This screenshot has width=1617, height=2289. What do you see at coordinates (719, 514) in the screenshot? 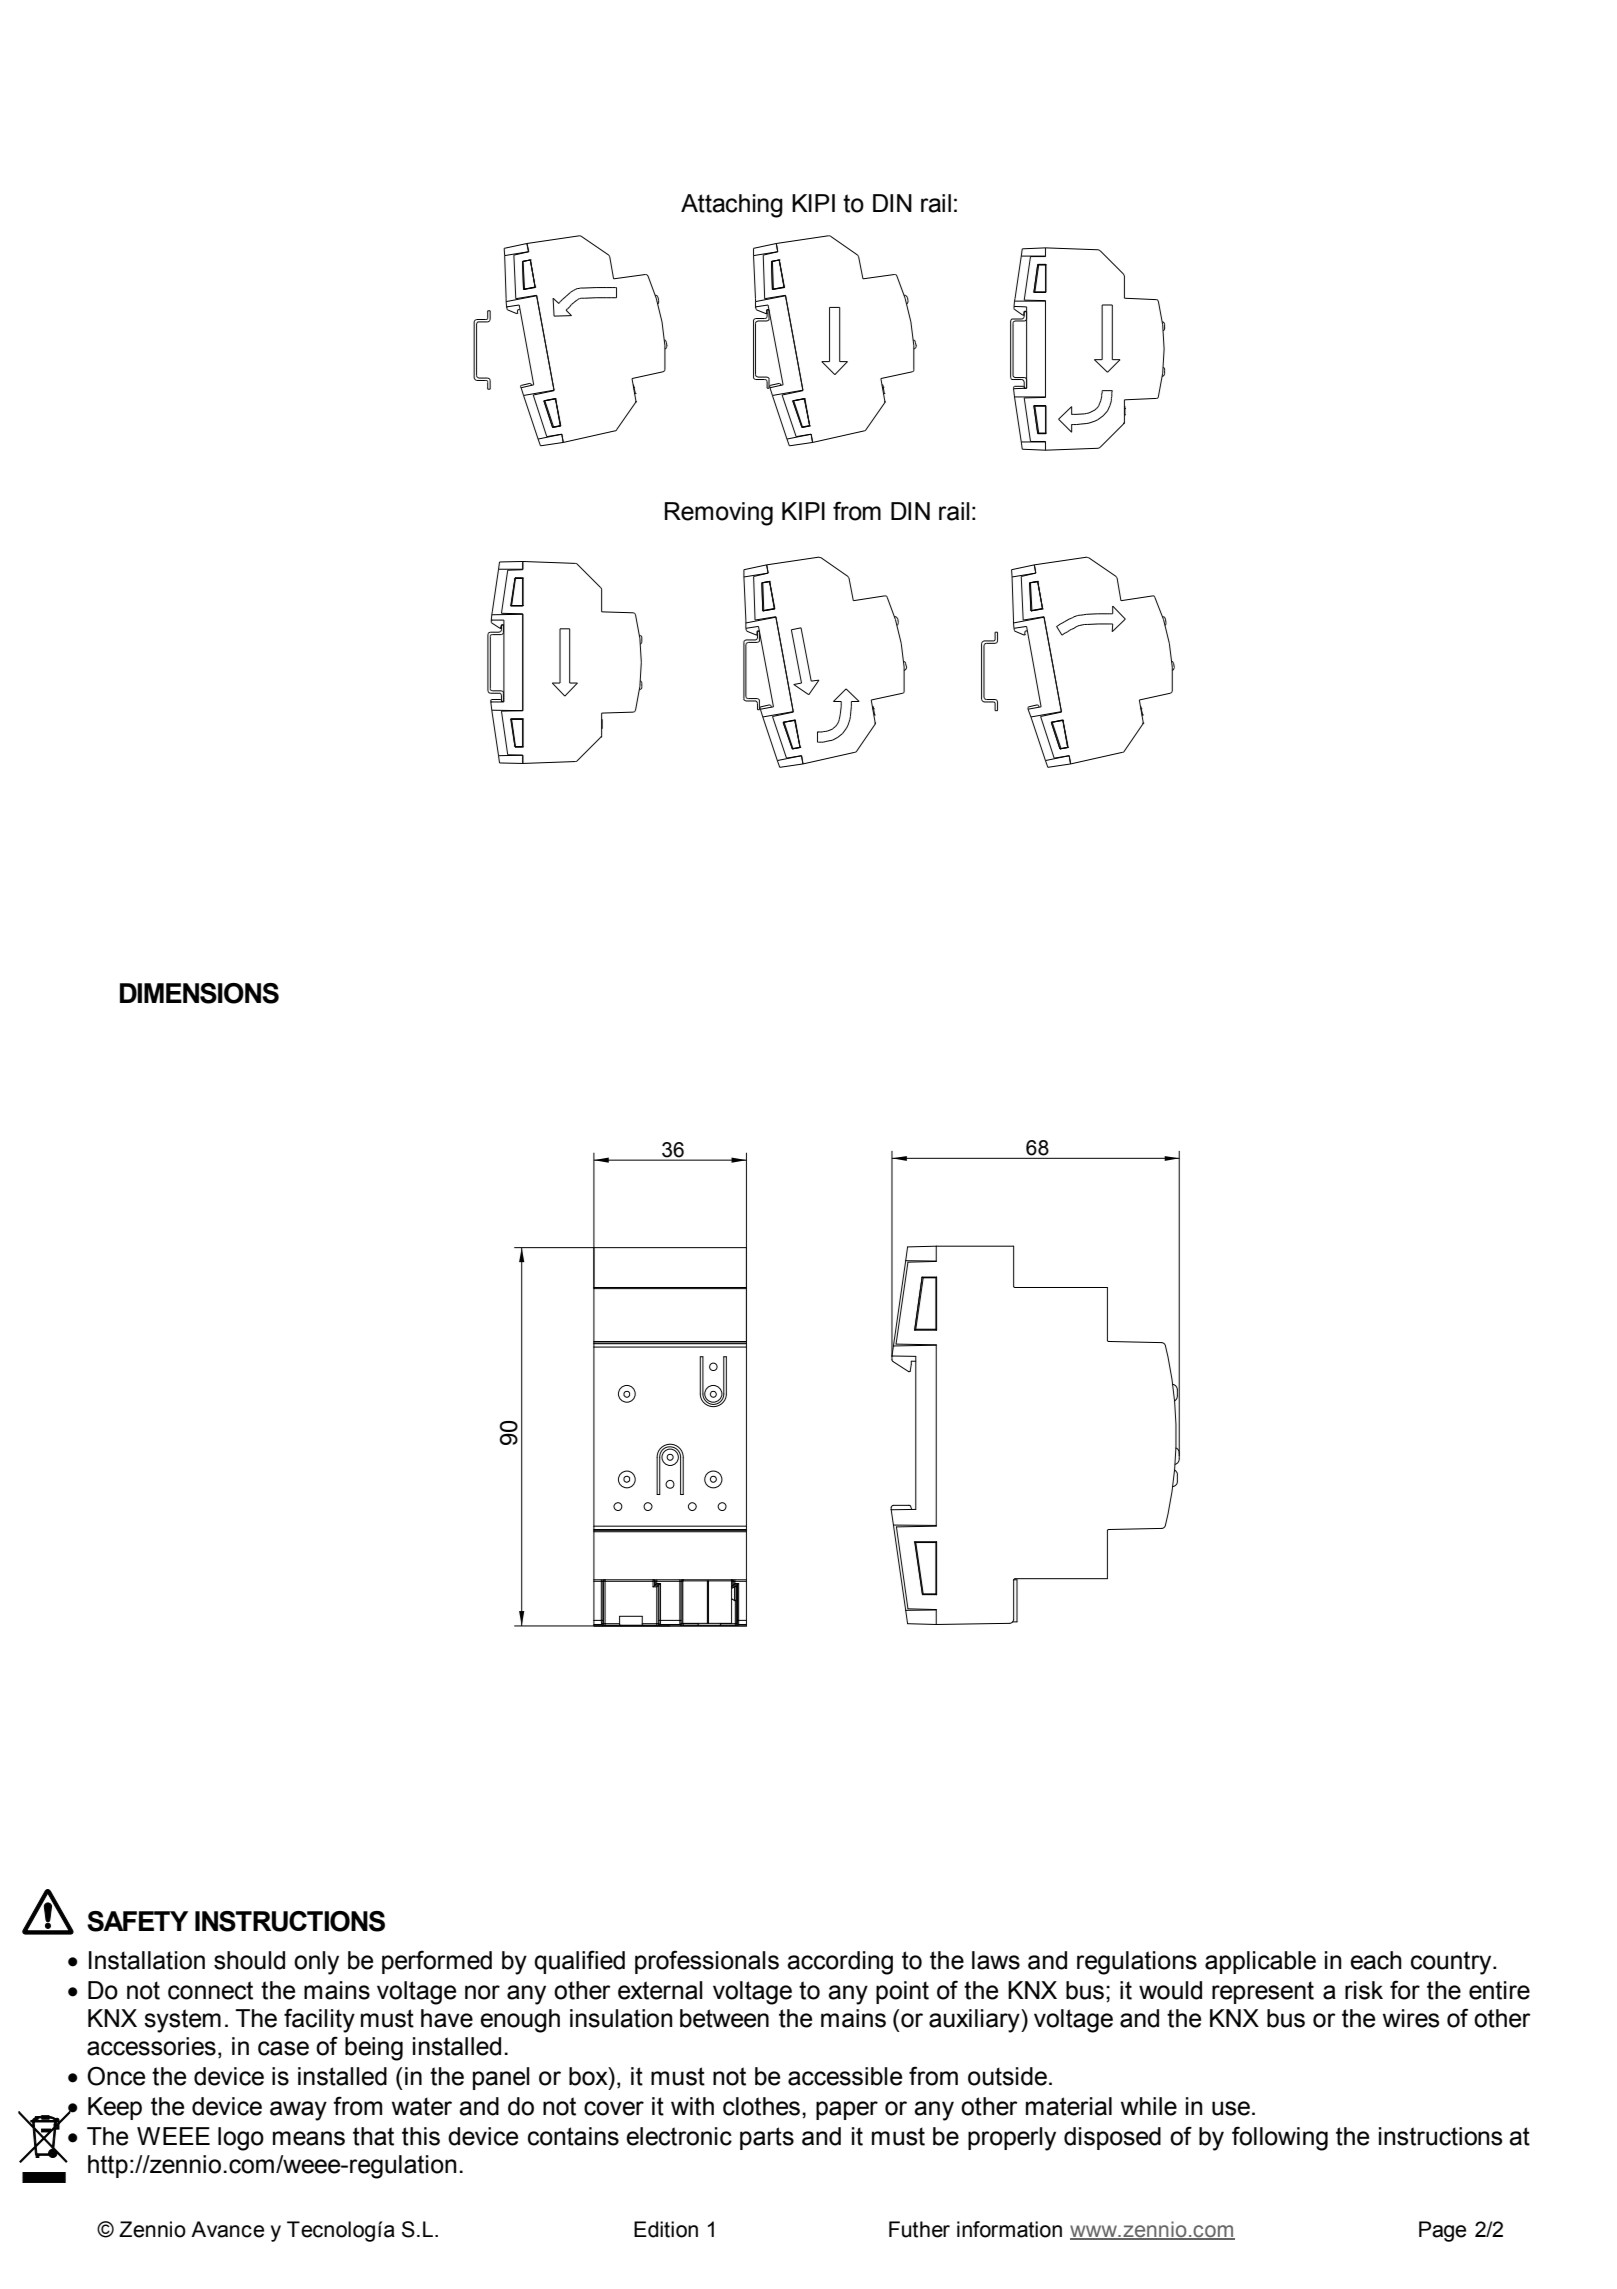
I see `Removing` at bounding box center [719, 514].
